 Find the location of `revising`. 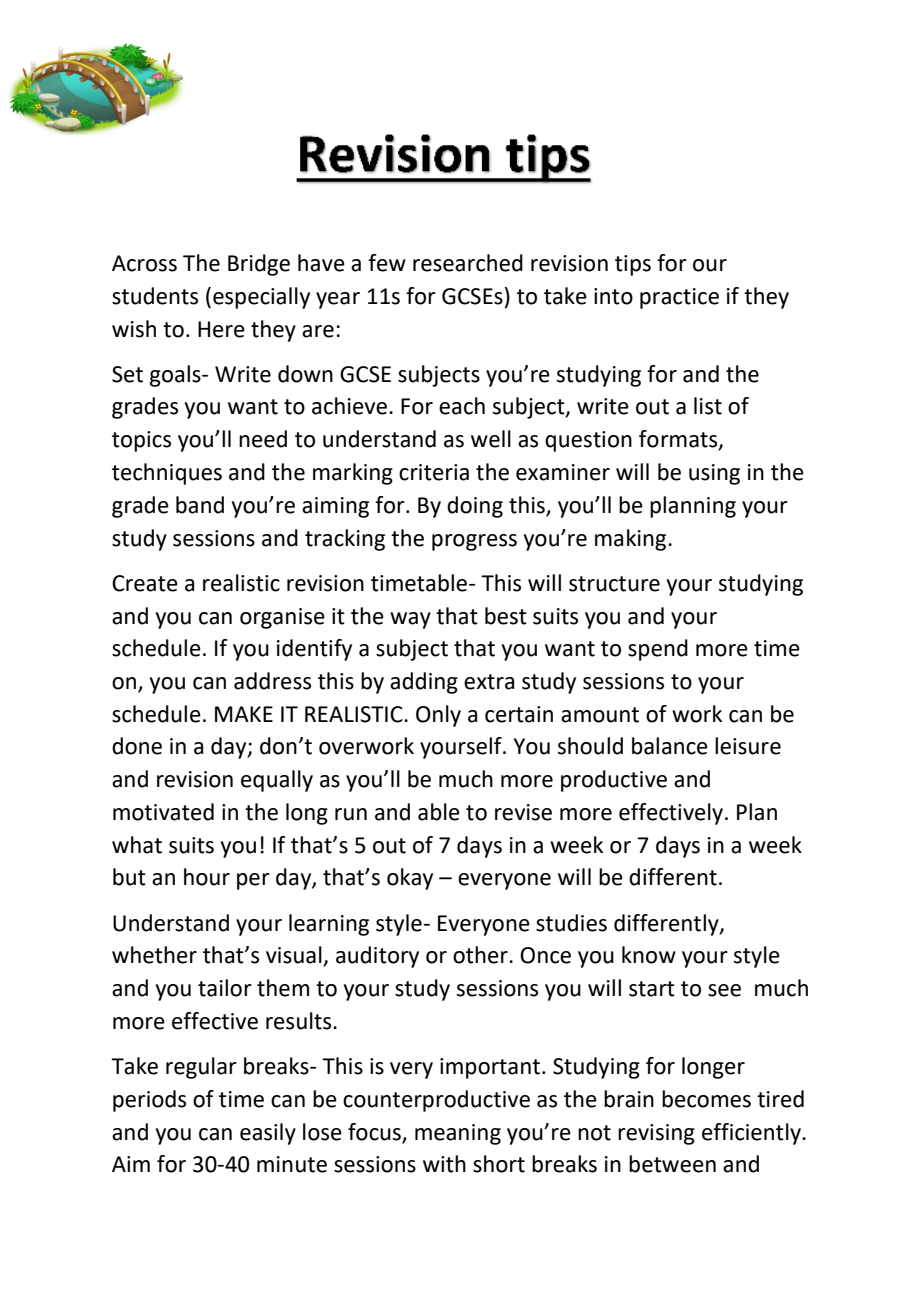

revising is located at coordinates (656, 1134).
